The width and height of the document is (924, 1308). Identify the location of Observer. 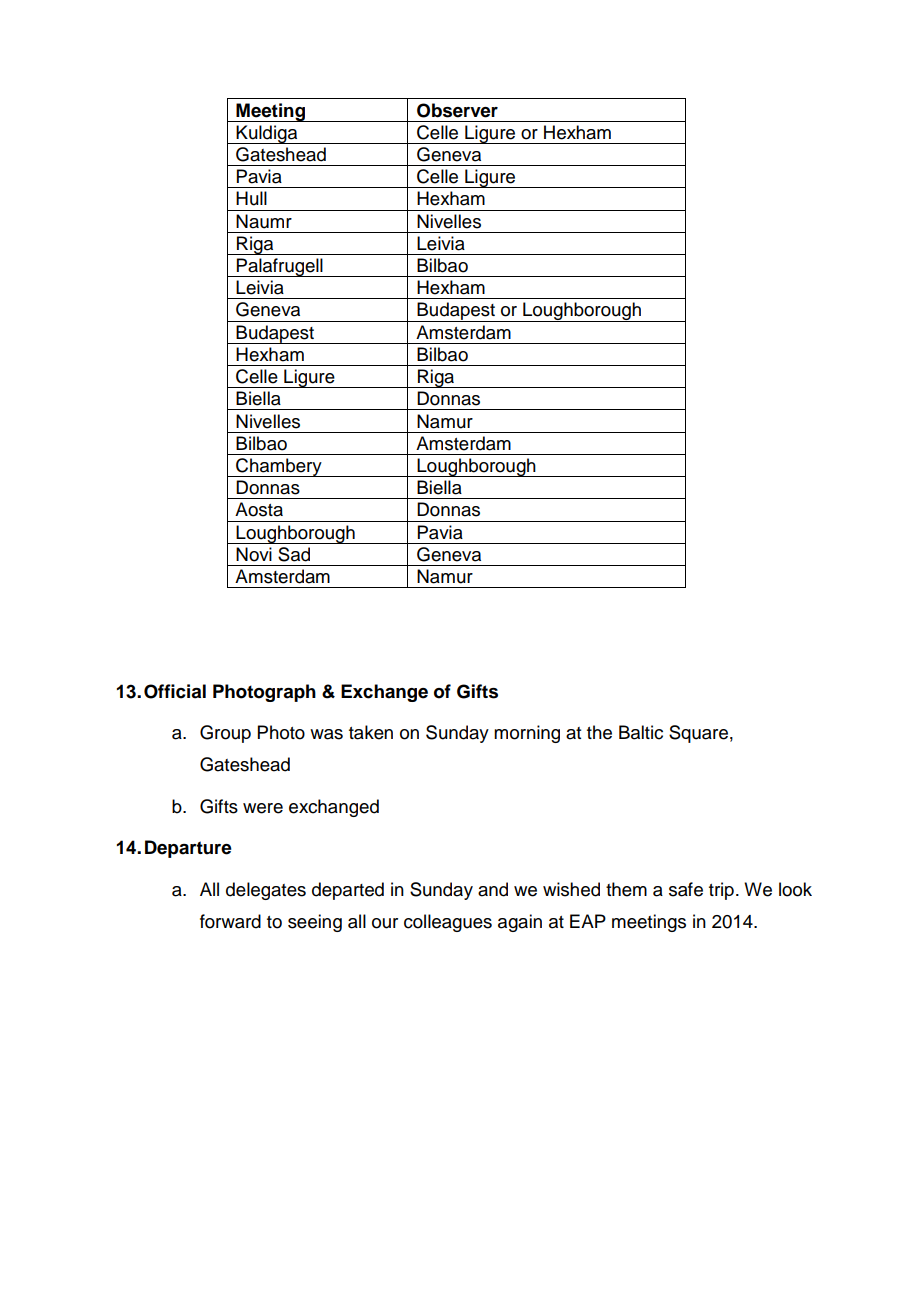
(457, 110).
